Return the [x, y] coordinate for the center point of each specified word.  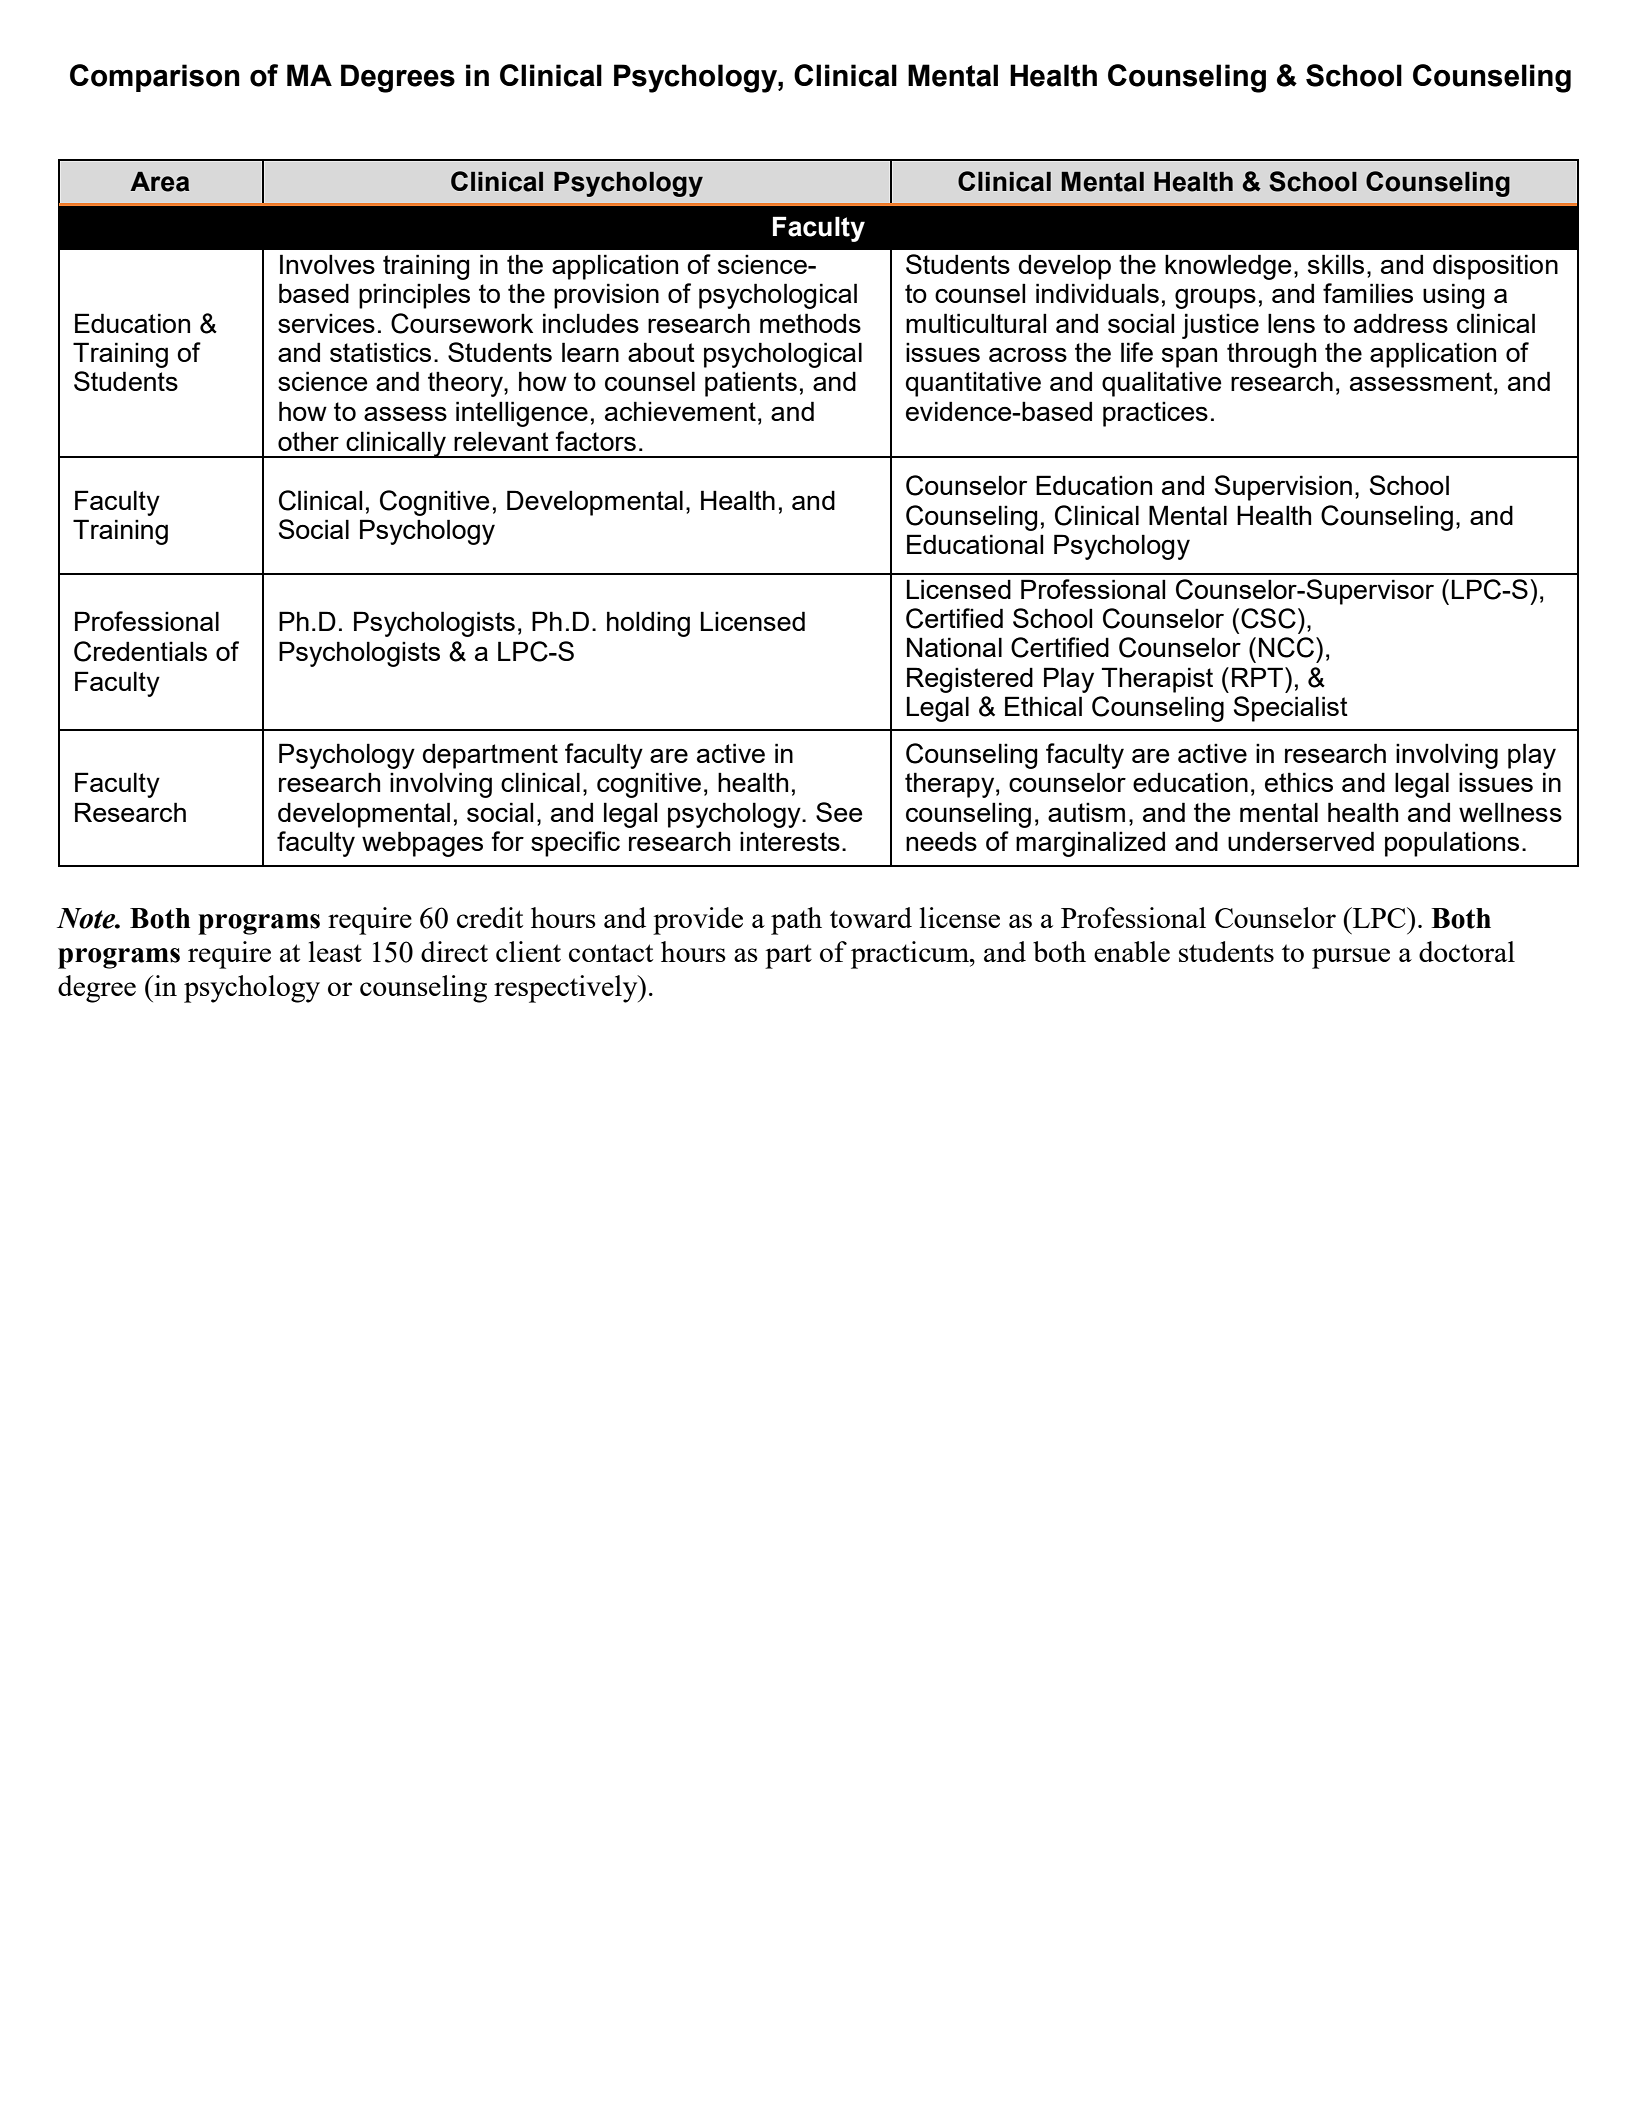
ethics [1299, 782]
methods [810, 323]
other [308, 441]
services [326, 323]
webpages [422, 844]
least [335, 951]
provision [606, 296]
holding [648, 624]
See [839, 812]
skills [1336, 264]
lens [1291, 323]
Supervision [1283, 488]
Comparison [155, 78]
